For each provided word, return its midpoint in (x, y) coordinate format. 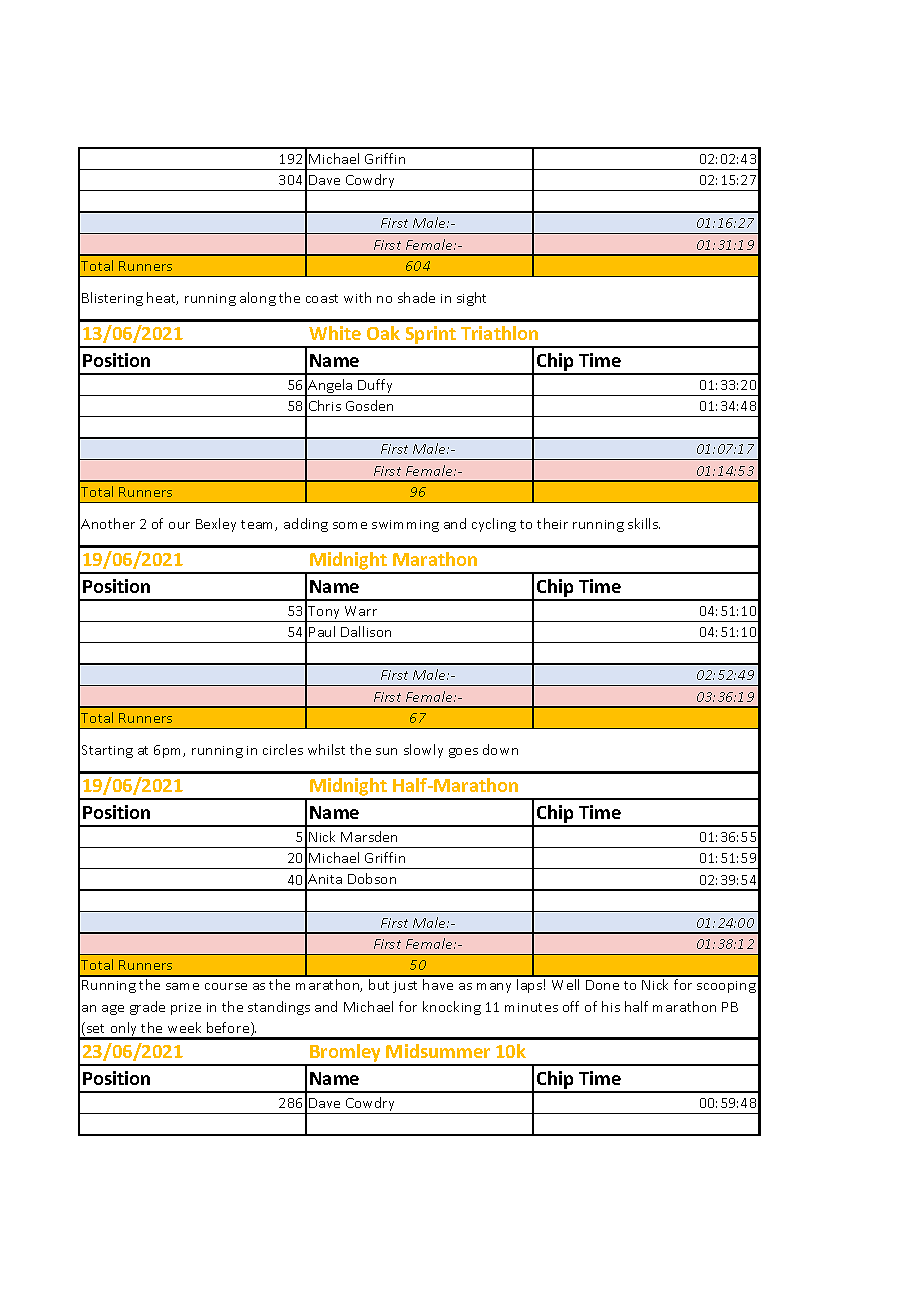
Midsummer (438, 1051)
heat (162, 298)
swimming (405, 526)
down (500, 749)
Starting (107, 751)
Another (108, 523)
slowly (423, 751)
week (184, 1027)
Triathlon (499, 333)
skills (644, 523)
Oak (383, 333)
